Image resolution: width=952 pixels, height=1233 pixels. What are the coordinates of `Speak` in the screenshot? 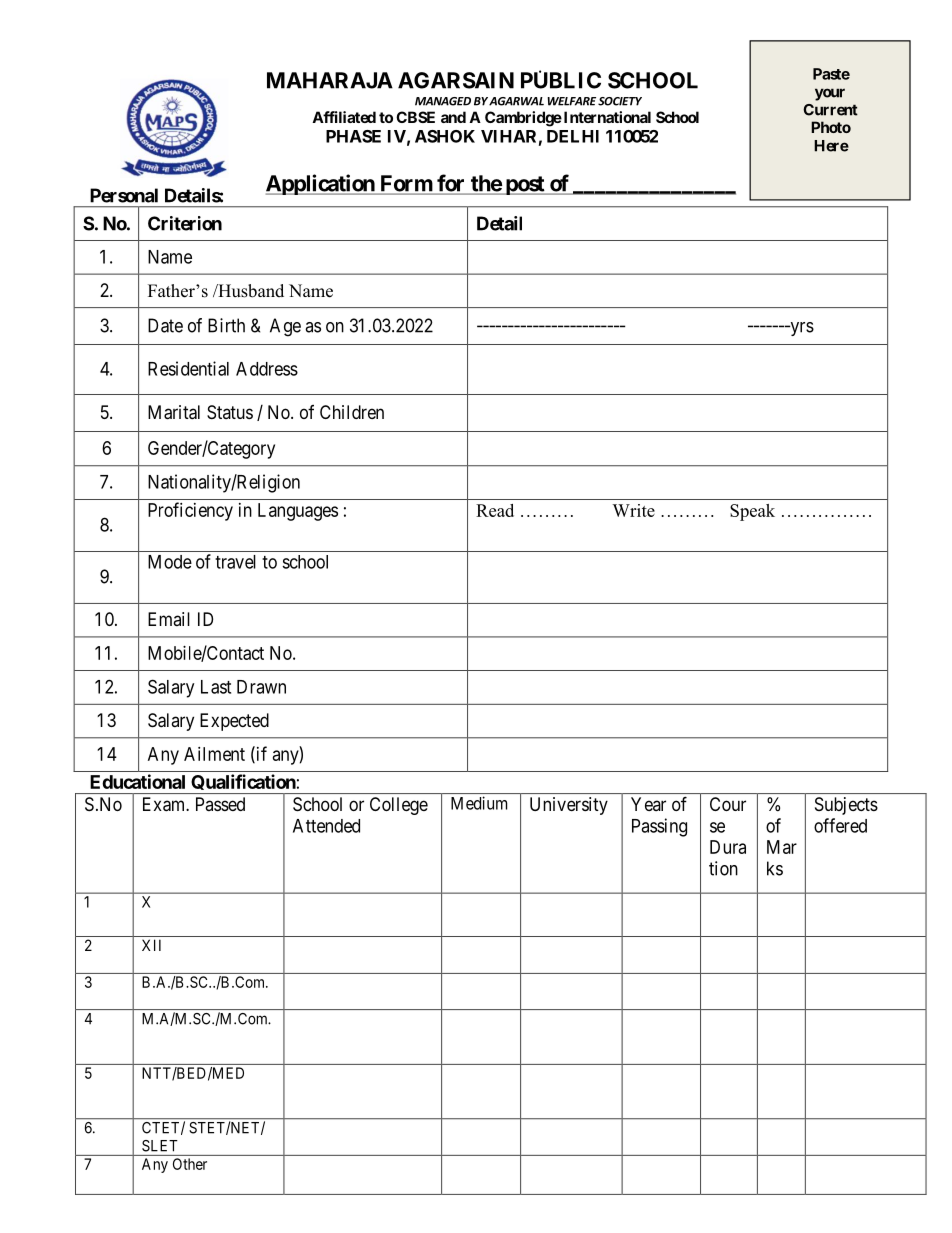 It's located at (752, 512).
